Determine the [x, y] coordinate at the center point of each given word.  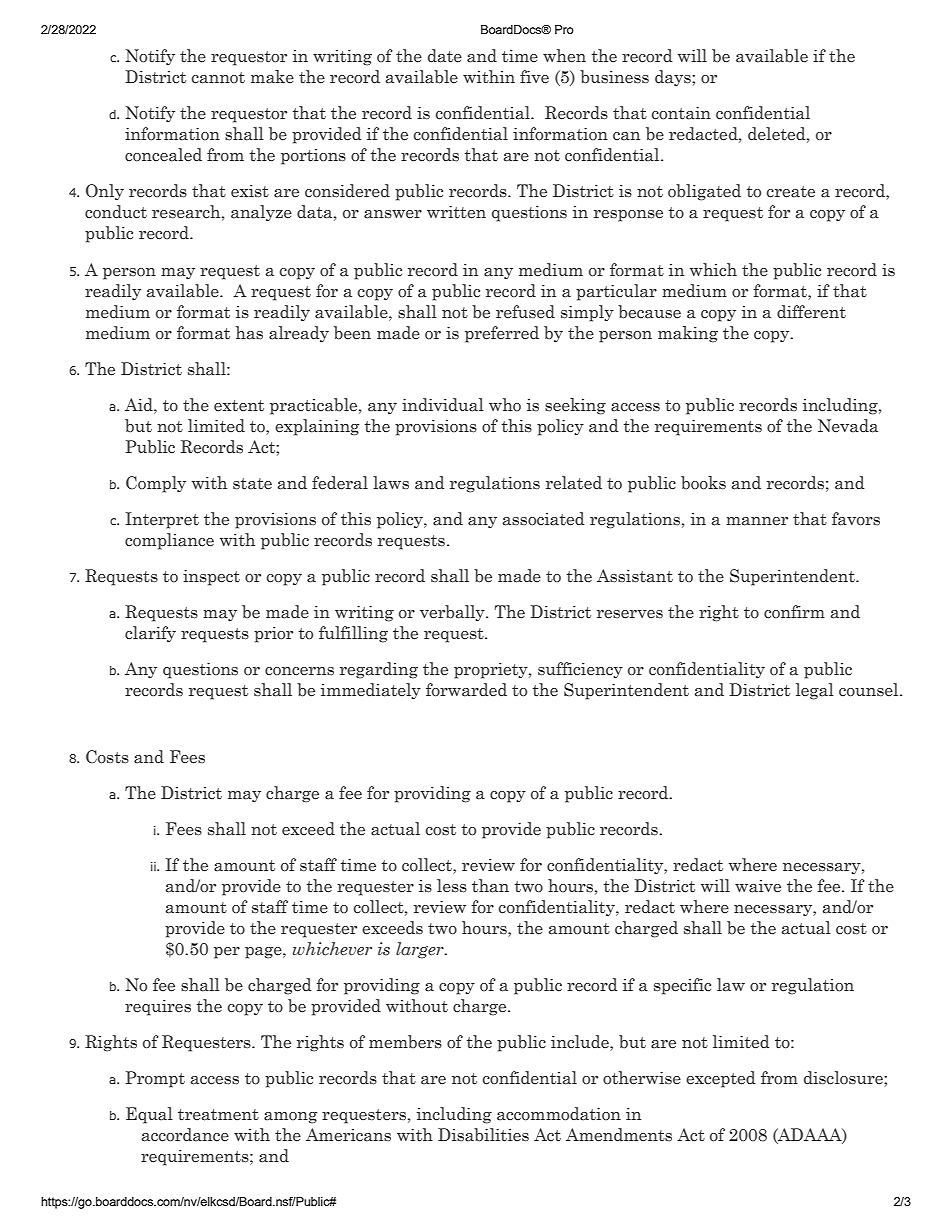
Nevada [848, 426]
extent [239, 406]
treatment [218, 1115]
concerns [299, 671]
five [534, 77]
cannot [218, 78]
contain [681, 113]
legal [815, 691]
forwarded [466, 690]
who [505, 404]
